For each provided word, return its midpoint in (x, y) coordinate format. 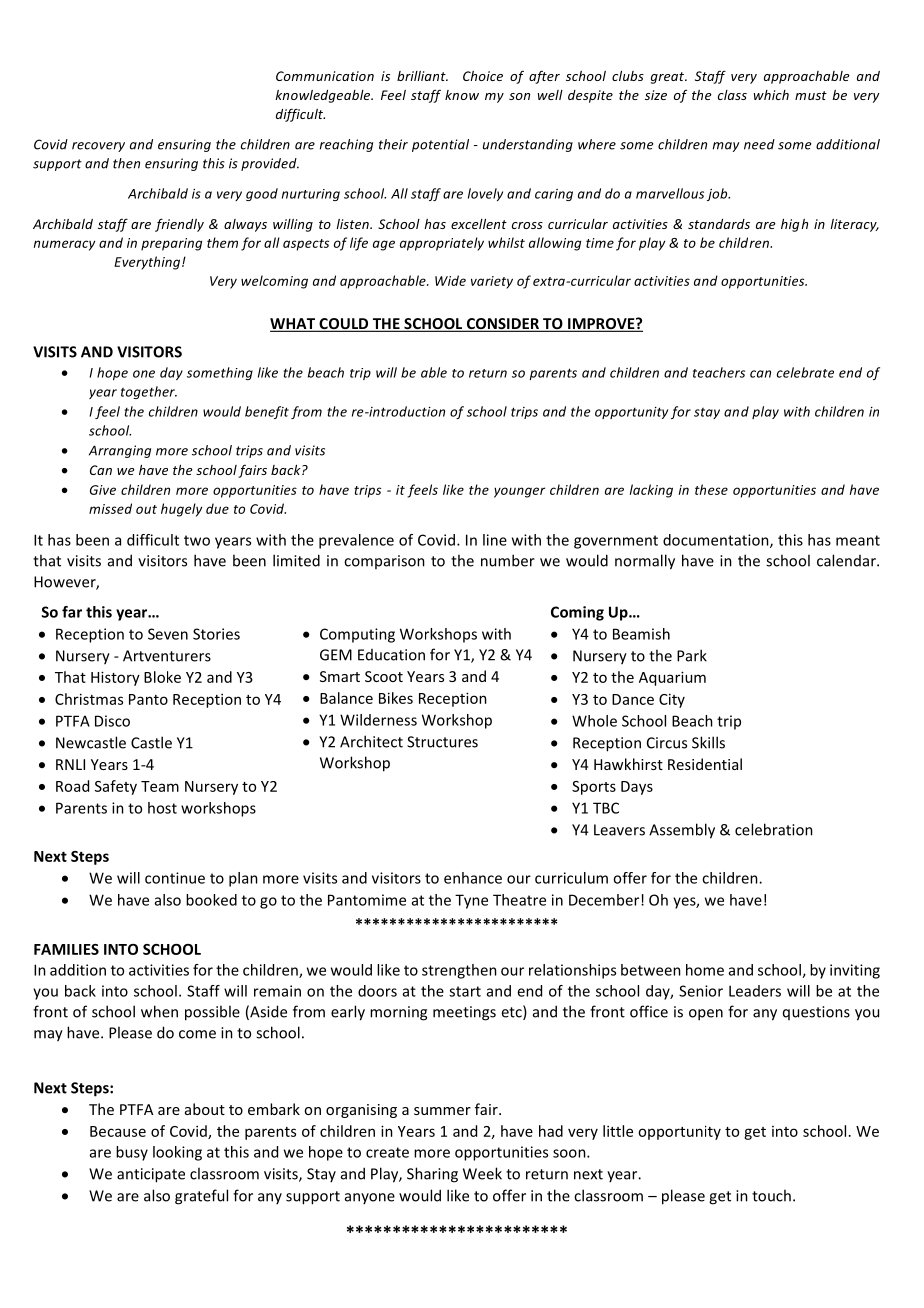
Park (692, 655)
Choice (483, 76)
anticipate (151, 1175)
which (771, 95)
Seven (168, 634)
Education (391, 655)
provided (270, 164)
